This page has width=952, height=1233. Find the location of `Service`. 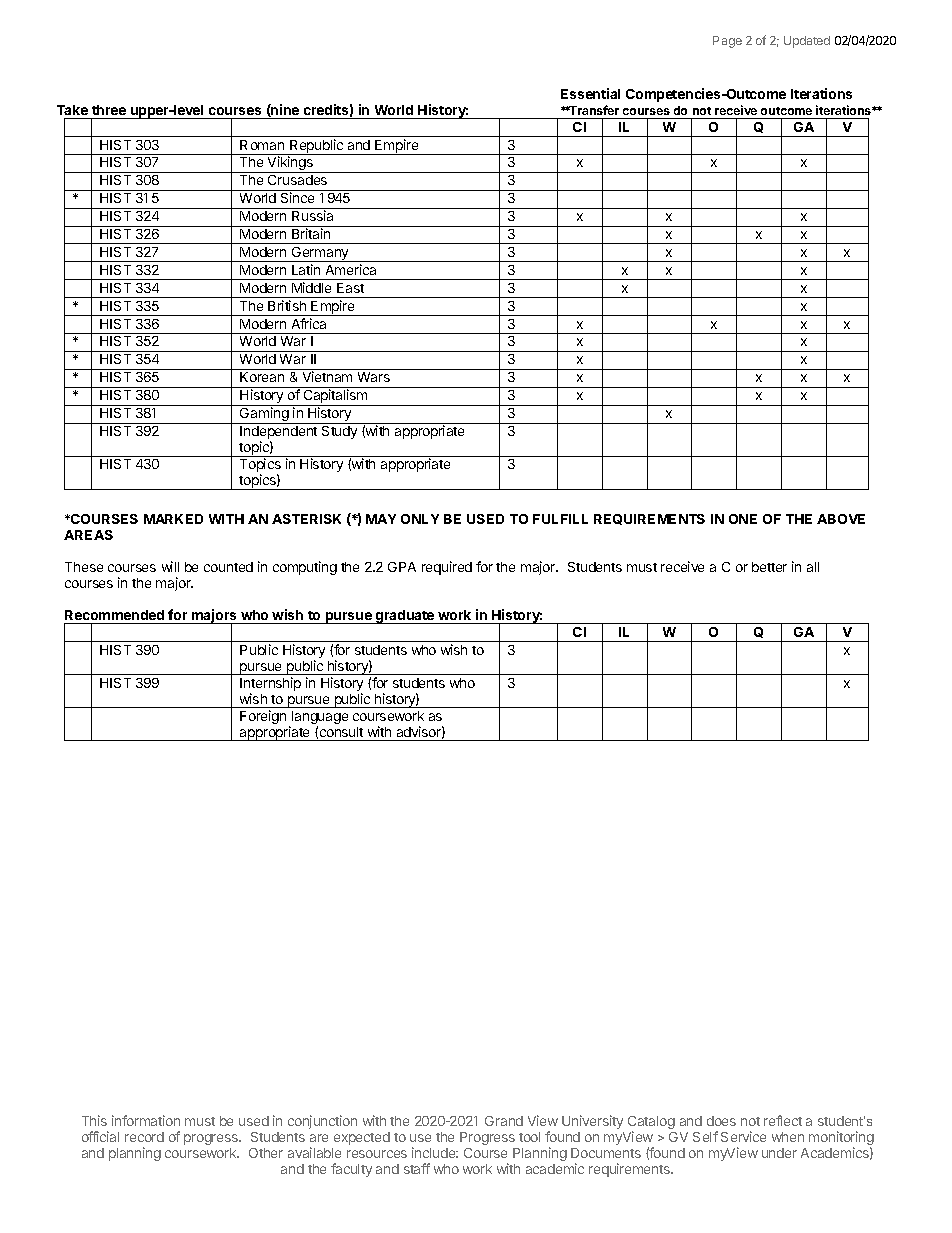

Service is located at coordinates (743, 1136).
